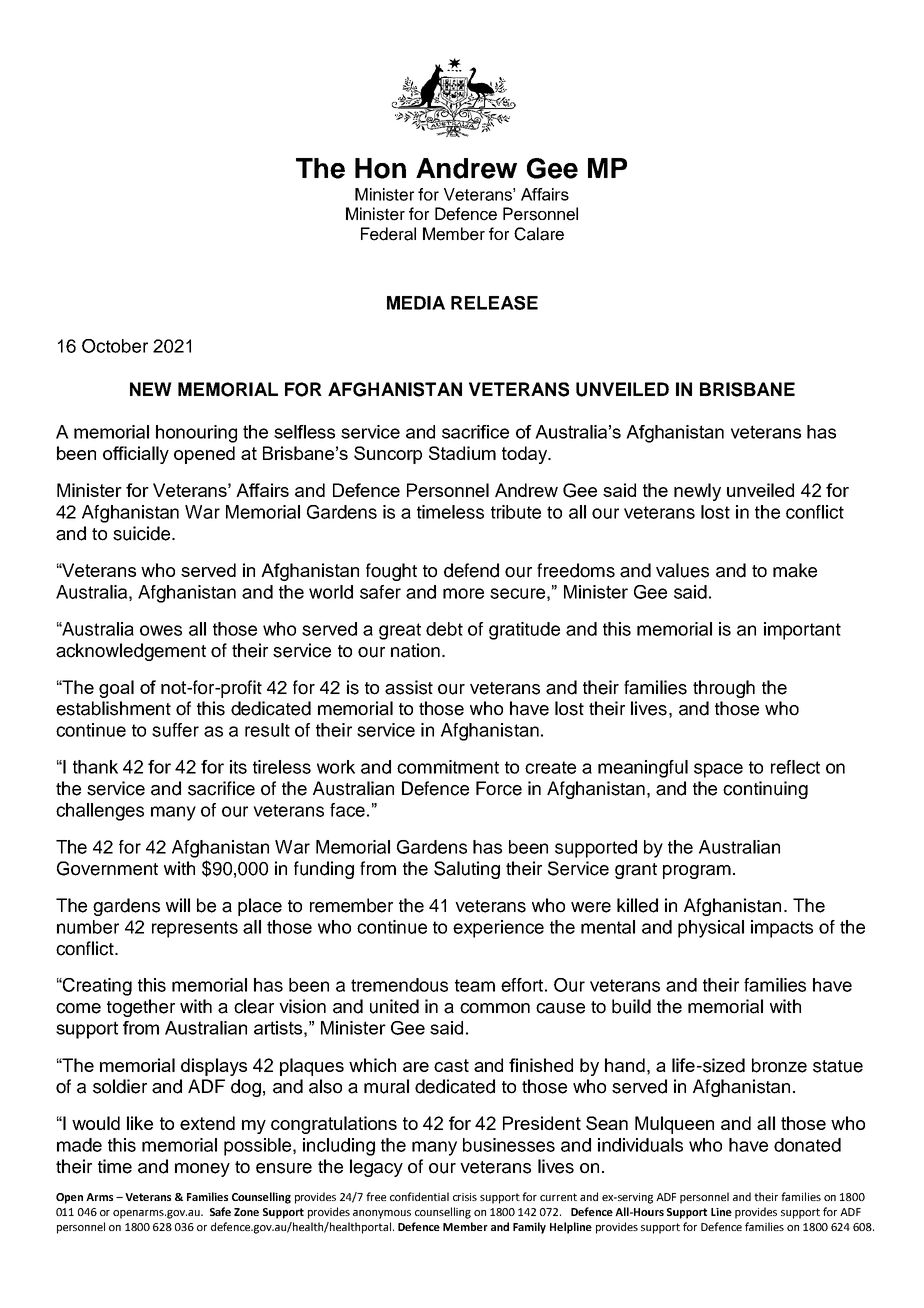 The width and height of the document is (924, 1308). I want to click on October, so click(115, 346).
